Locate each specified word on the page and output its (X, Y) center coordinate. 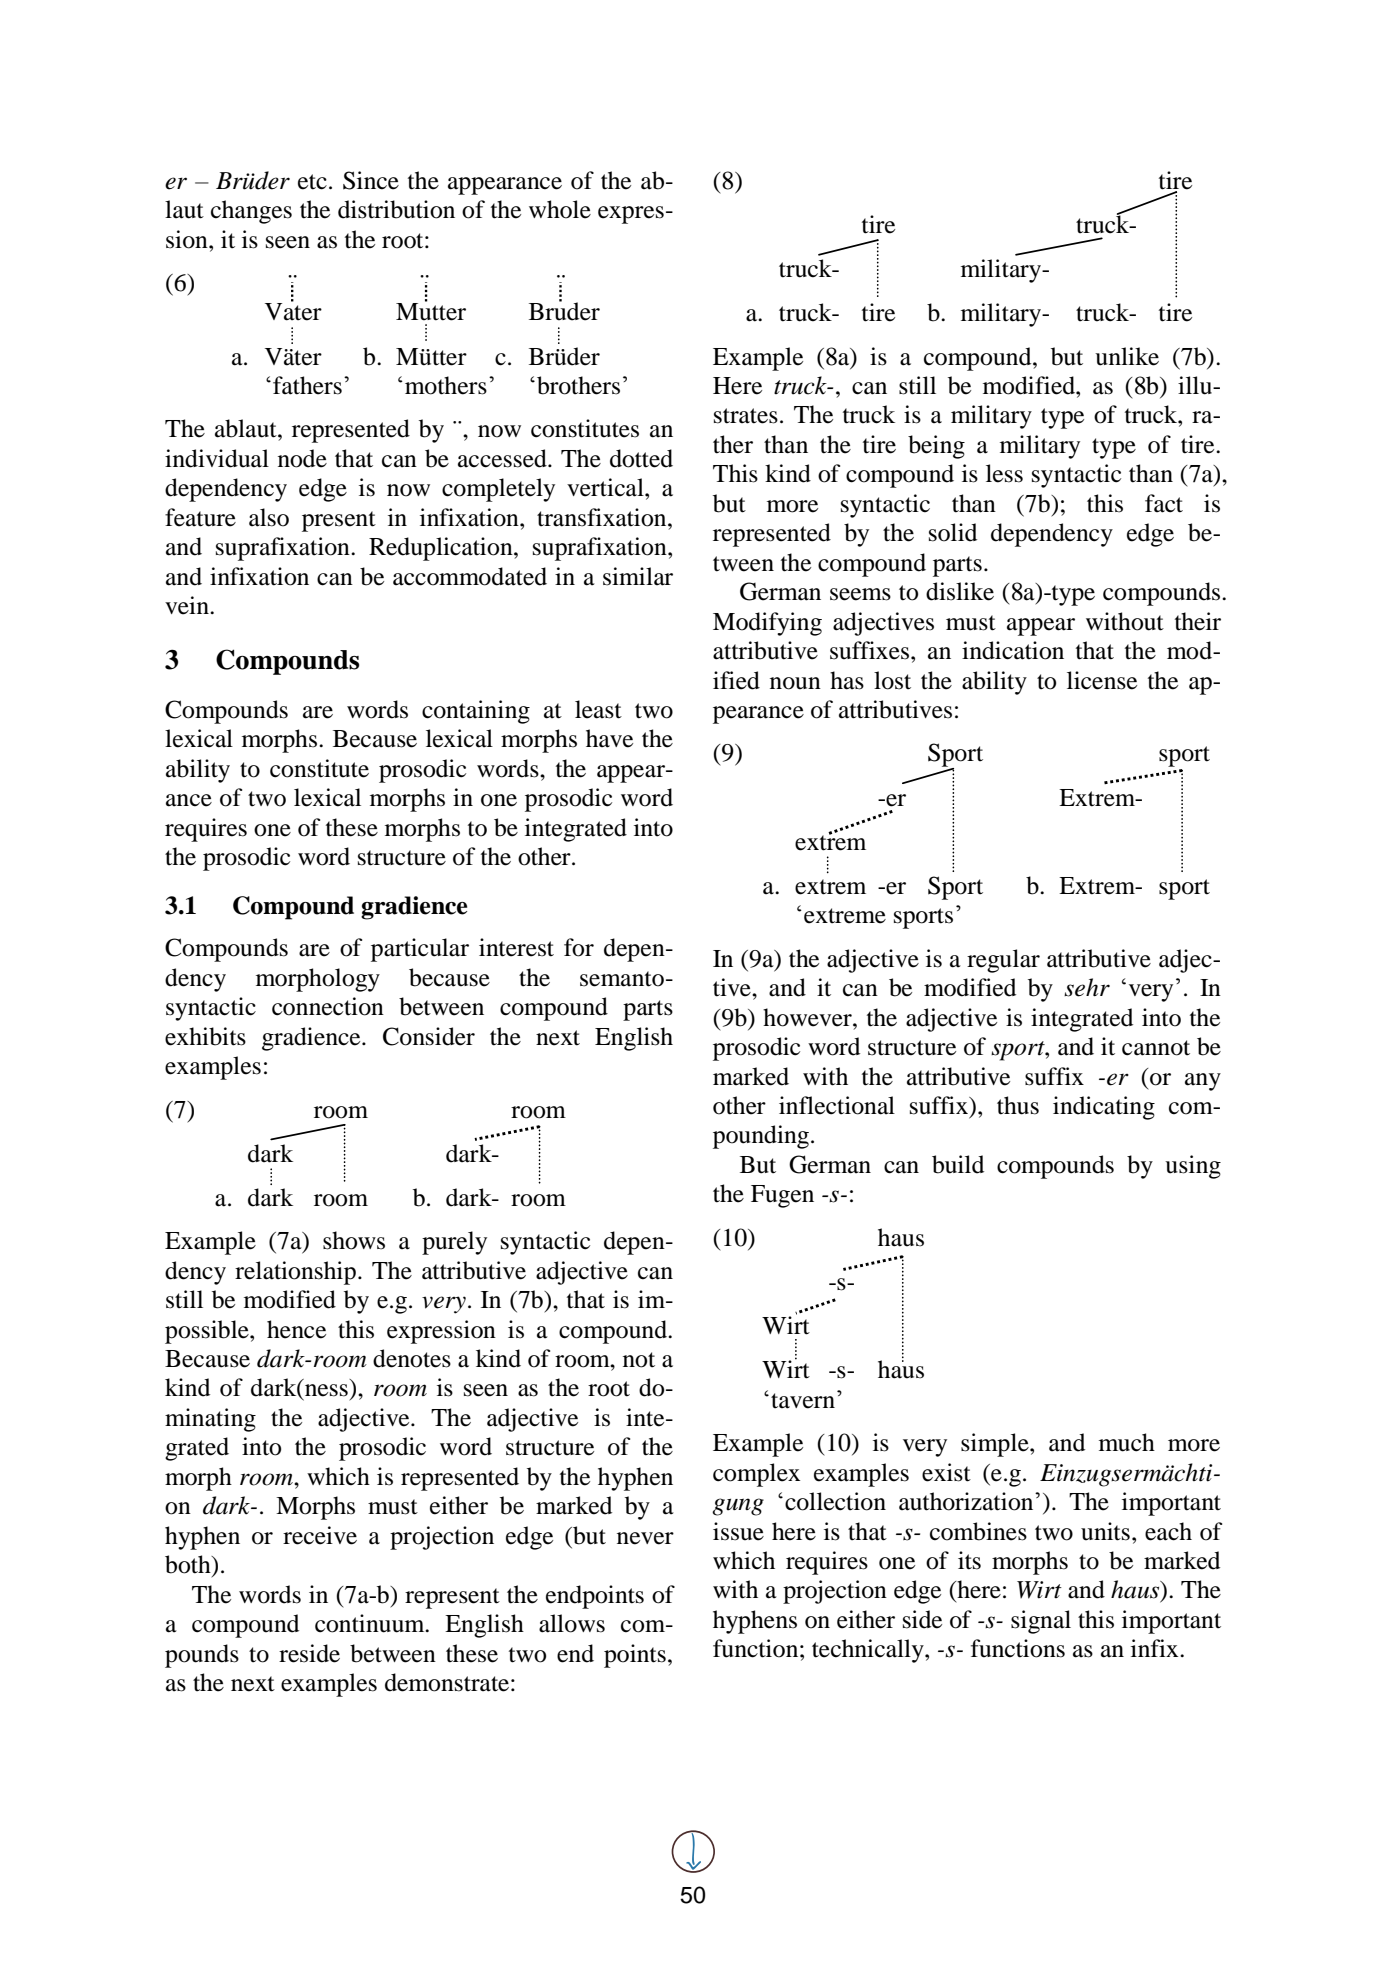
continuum (371, 1623)
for (579, 947)
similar (638, 576)
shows (354, 1240)
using (1193, 1167)
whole (560, 209)
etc (312, 182)
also (269, 517)
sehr (1087, 987)
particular (420, 950)
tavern (804, 1400)
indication (1013, 650)
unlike (1127, 356)
